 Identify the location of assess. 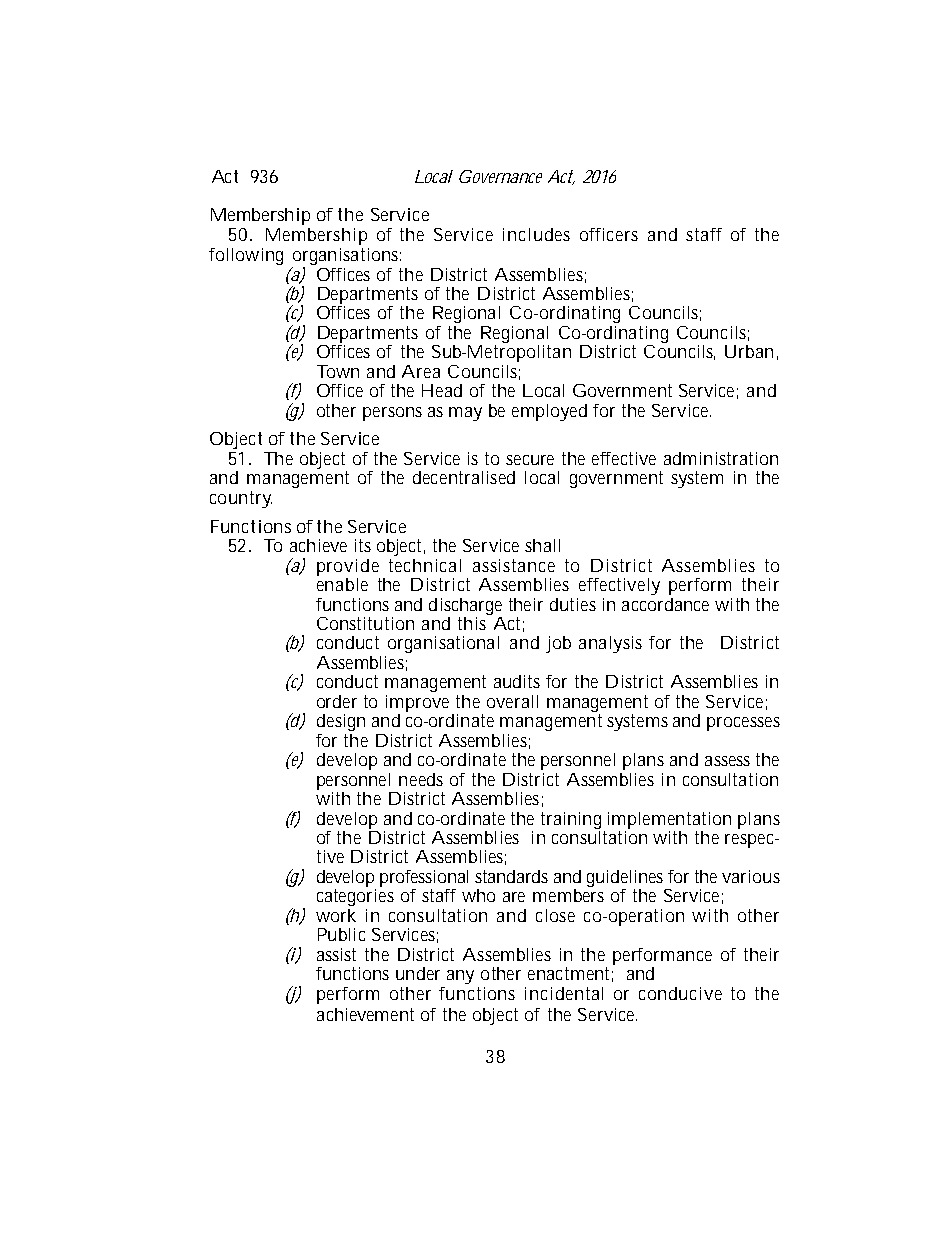
(727, 761).
